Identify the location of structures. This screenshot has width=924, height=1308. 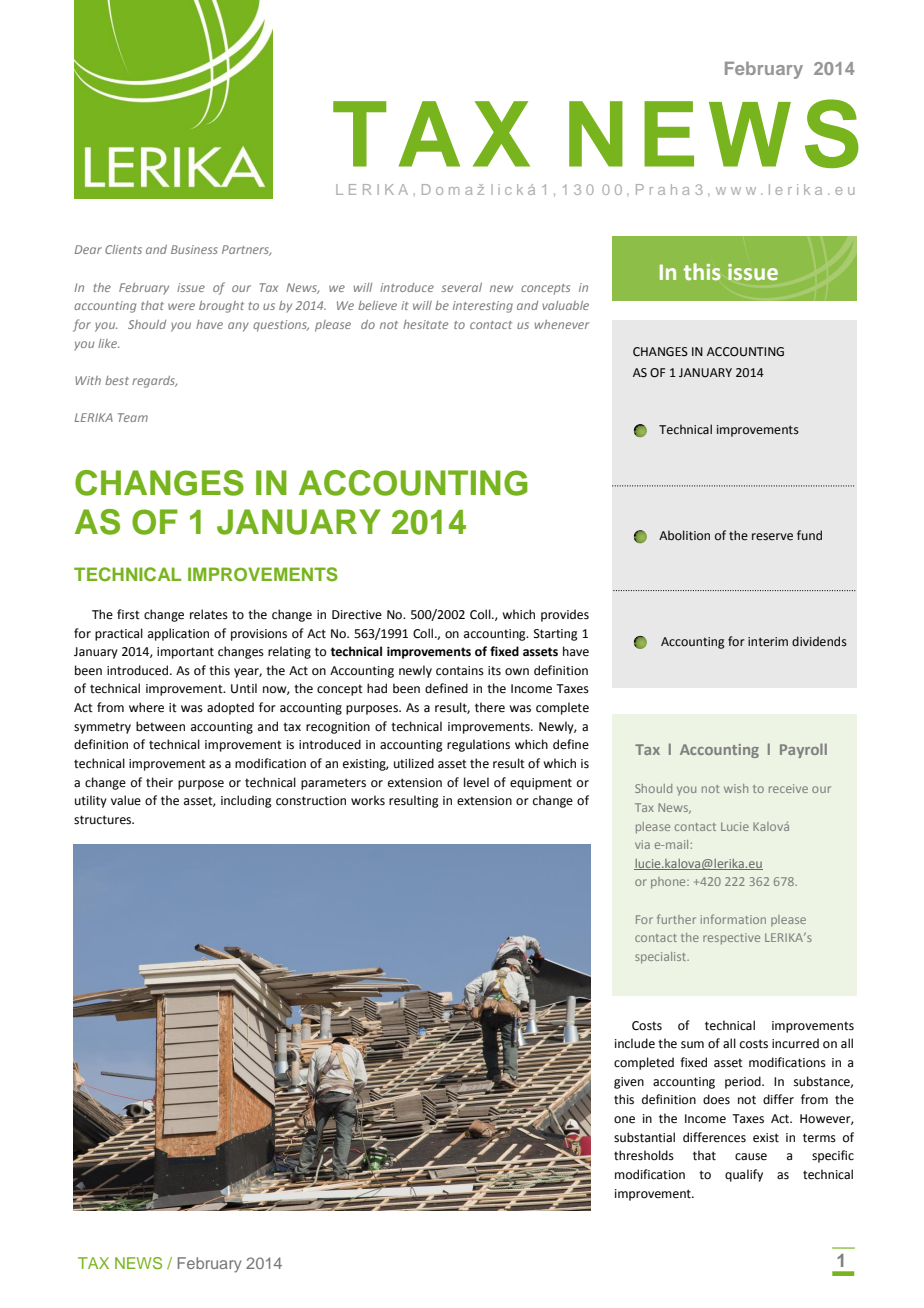
(104, 820).
